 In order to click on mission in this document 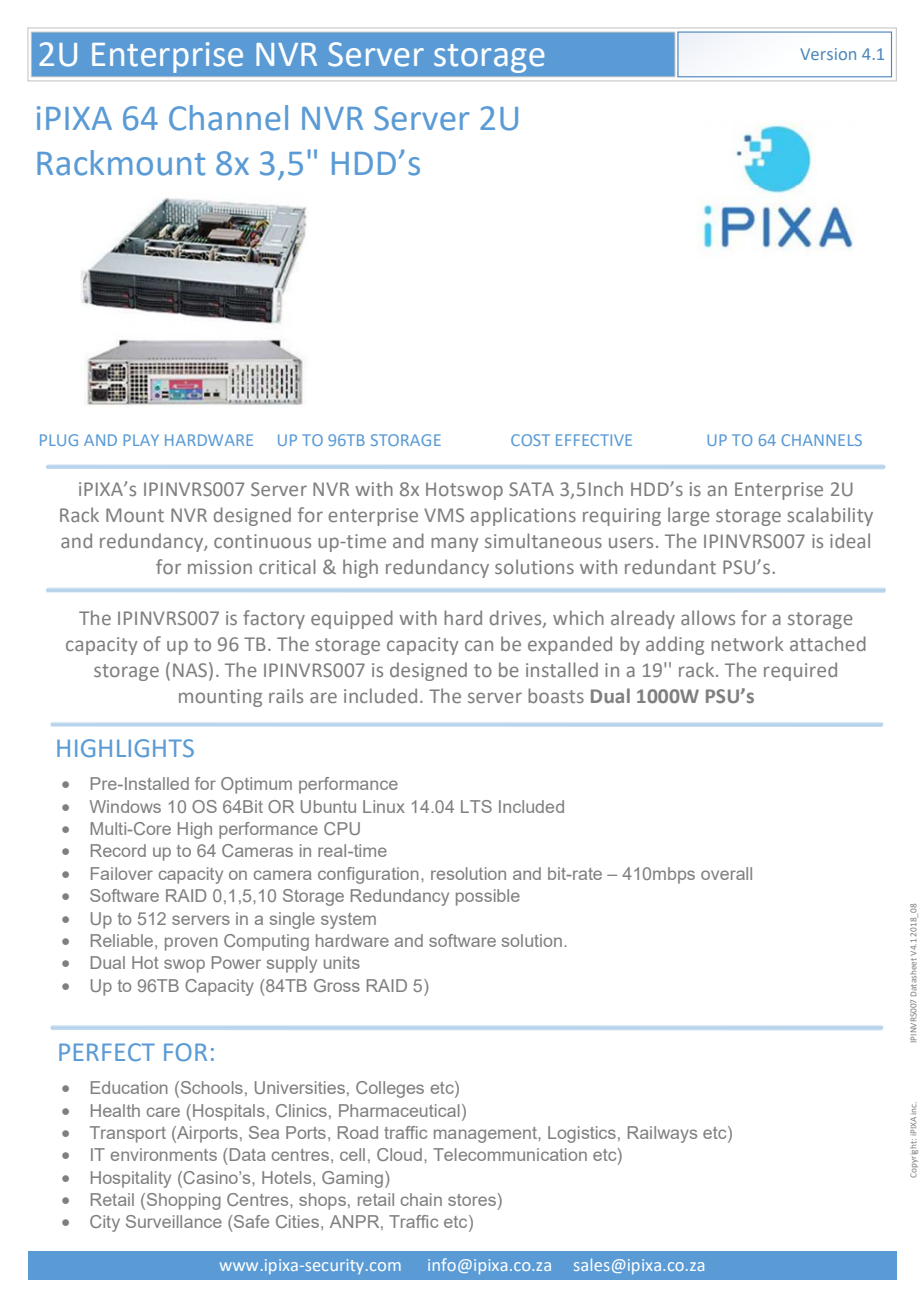, I will do `click(220, 567)`.
